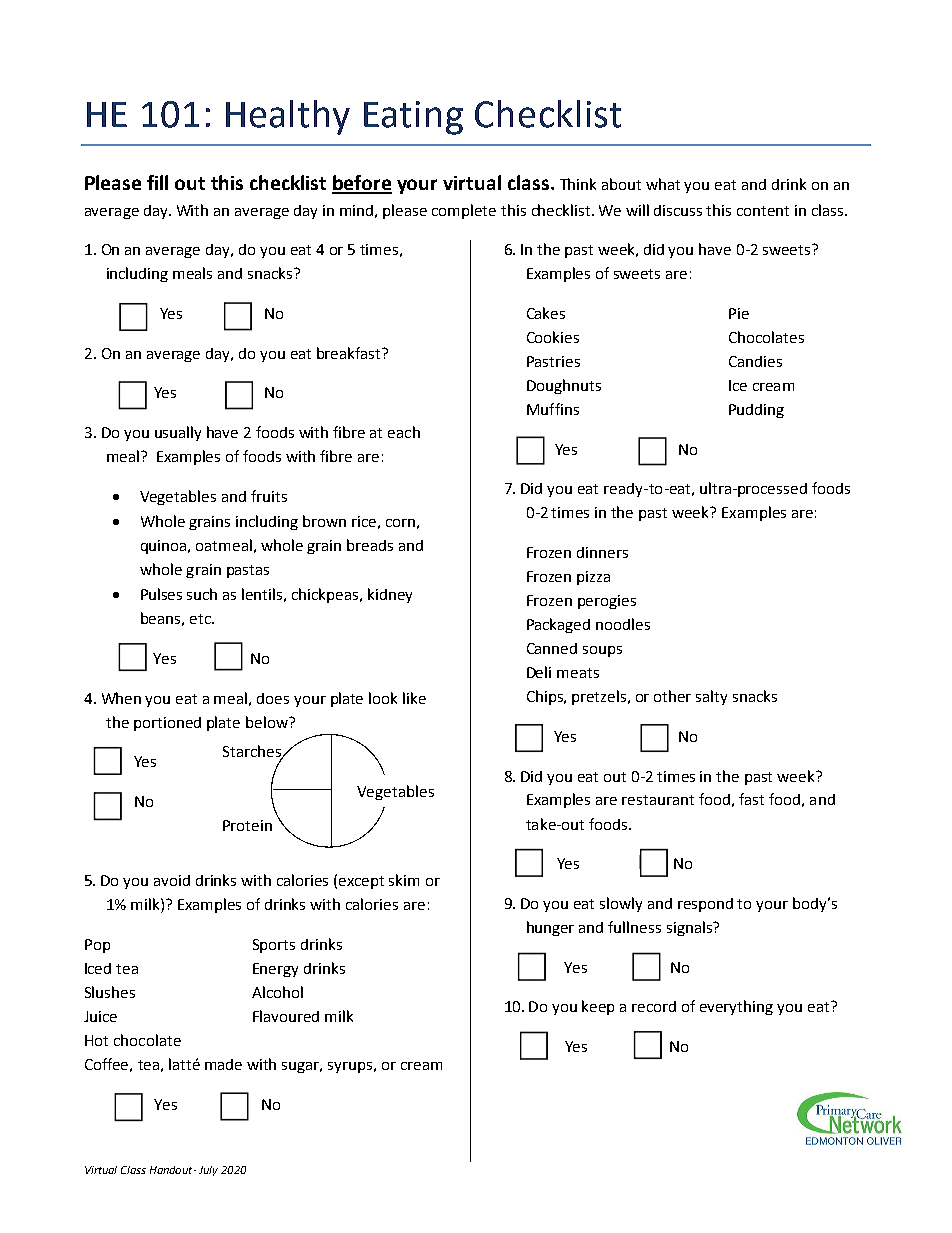  Describe the element at coordinates (286, 1016) in the screenshot. I see `Flavoured` at that location.
